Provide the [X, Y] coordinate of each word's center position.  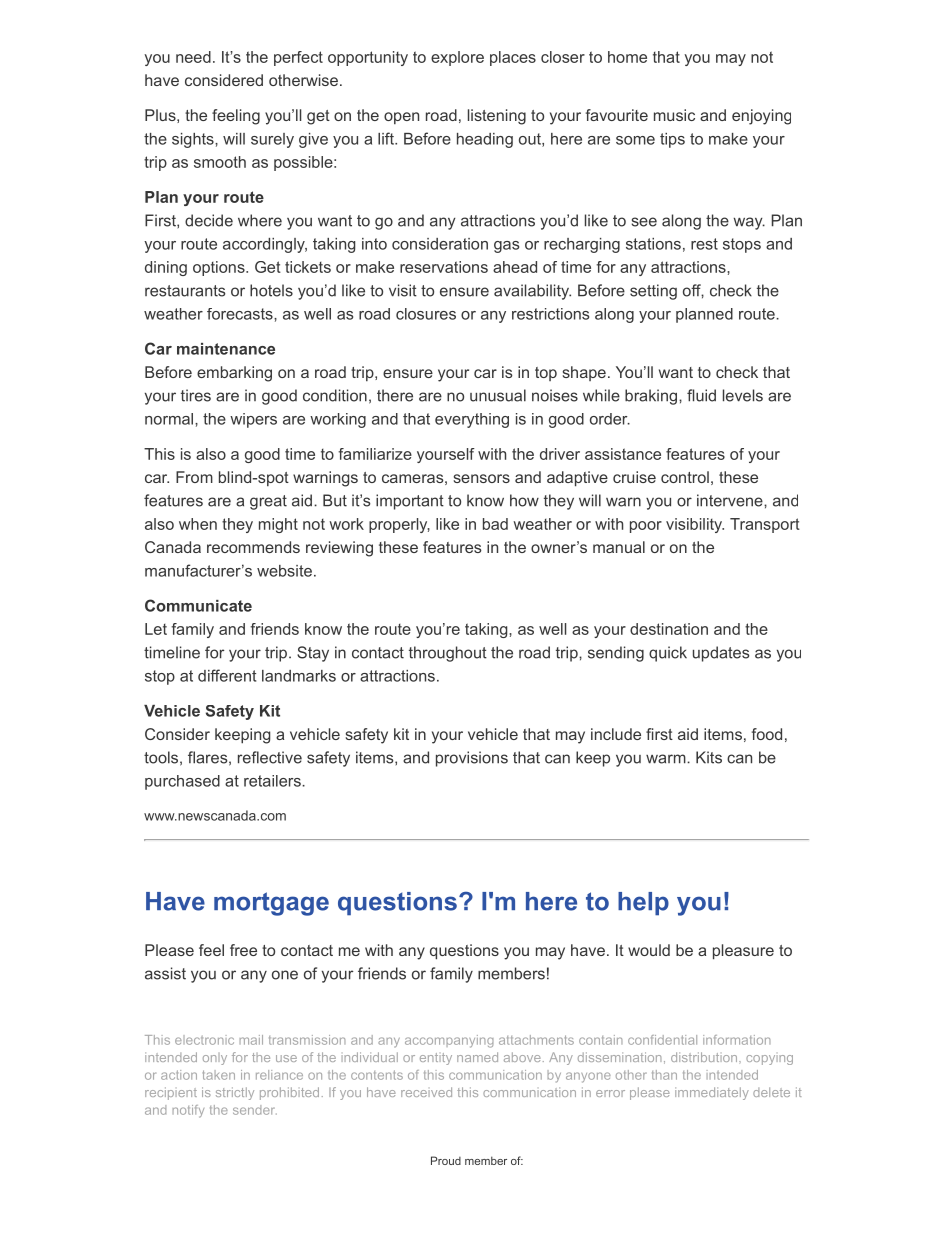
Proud [446, 1160]
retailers [273, 781]
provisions [472, 759]
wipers [253, 420]
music [674, 115]
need [193, 57]
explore [457, 58]
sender [255, 1110]
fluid [701, 395]
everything [472, 420]
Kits [709, 757]
